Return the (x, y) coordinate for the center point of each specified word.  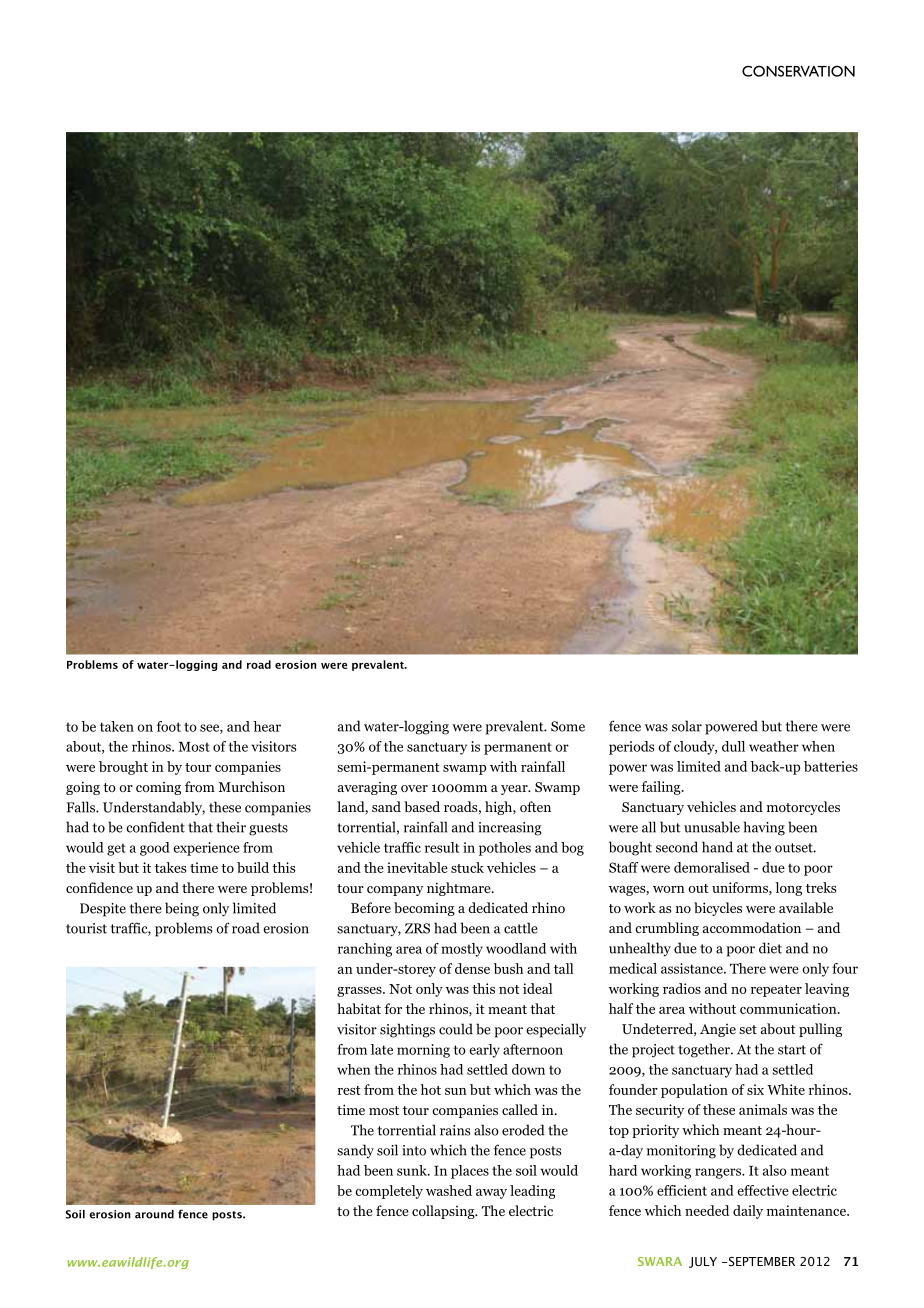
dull (733, 746)
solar (687, 726)
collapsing (444, 1212)
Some (568, 726)
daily (748, 1212)
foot (169, 726)
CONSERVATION (798, 71)
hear (267, 726)
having (764, 828)
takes (171, 867)
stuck (467, 867)
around (154, 1214)
